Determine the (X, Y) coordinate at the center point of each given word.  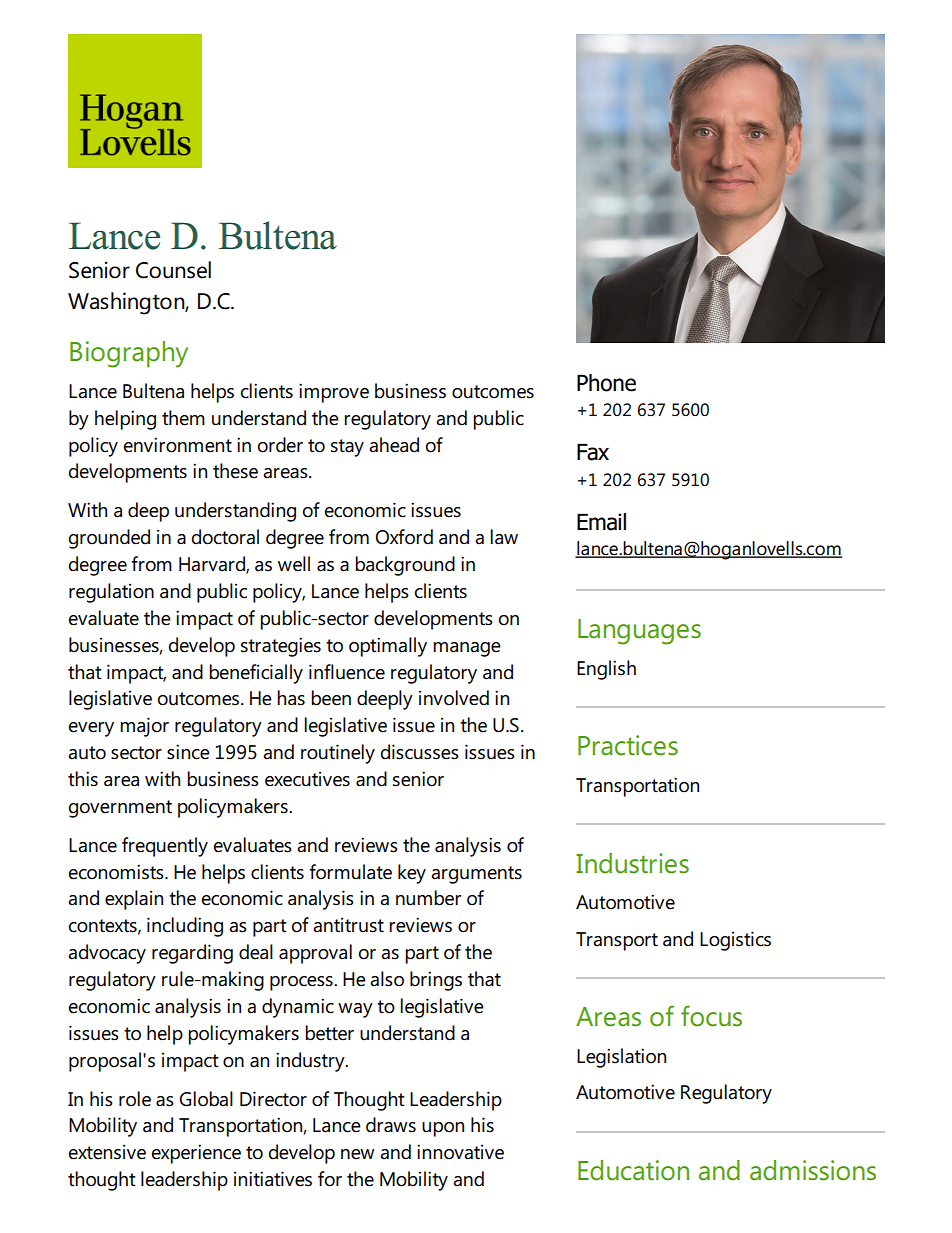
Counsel (173, 270)
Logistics (735, 941)
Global (206, 1099)
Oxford (404, 537)
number (428, 898)
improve (334, 393)
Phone (606, 383)
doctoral (225, 537)
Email (601, 522)
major (144, 727)
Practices (628, 745)
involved (454, 698)
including (185, 927)
